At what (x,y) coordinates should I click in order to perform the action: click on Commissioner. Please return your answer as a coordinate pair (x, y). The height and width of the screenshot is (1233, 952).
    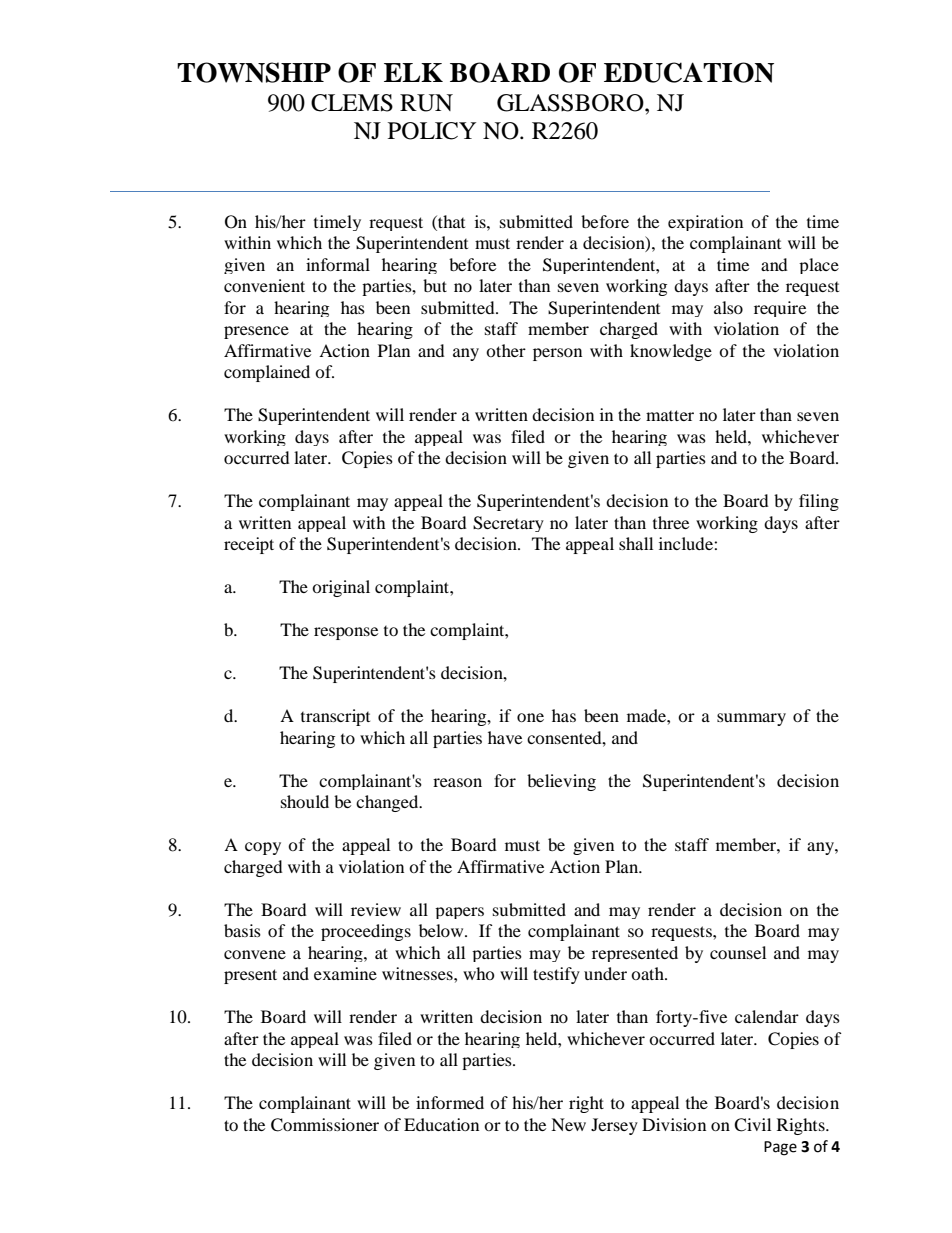
    Looking at the image, I should click on (325, 1125).
